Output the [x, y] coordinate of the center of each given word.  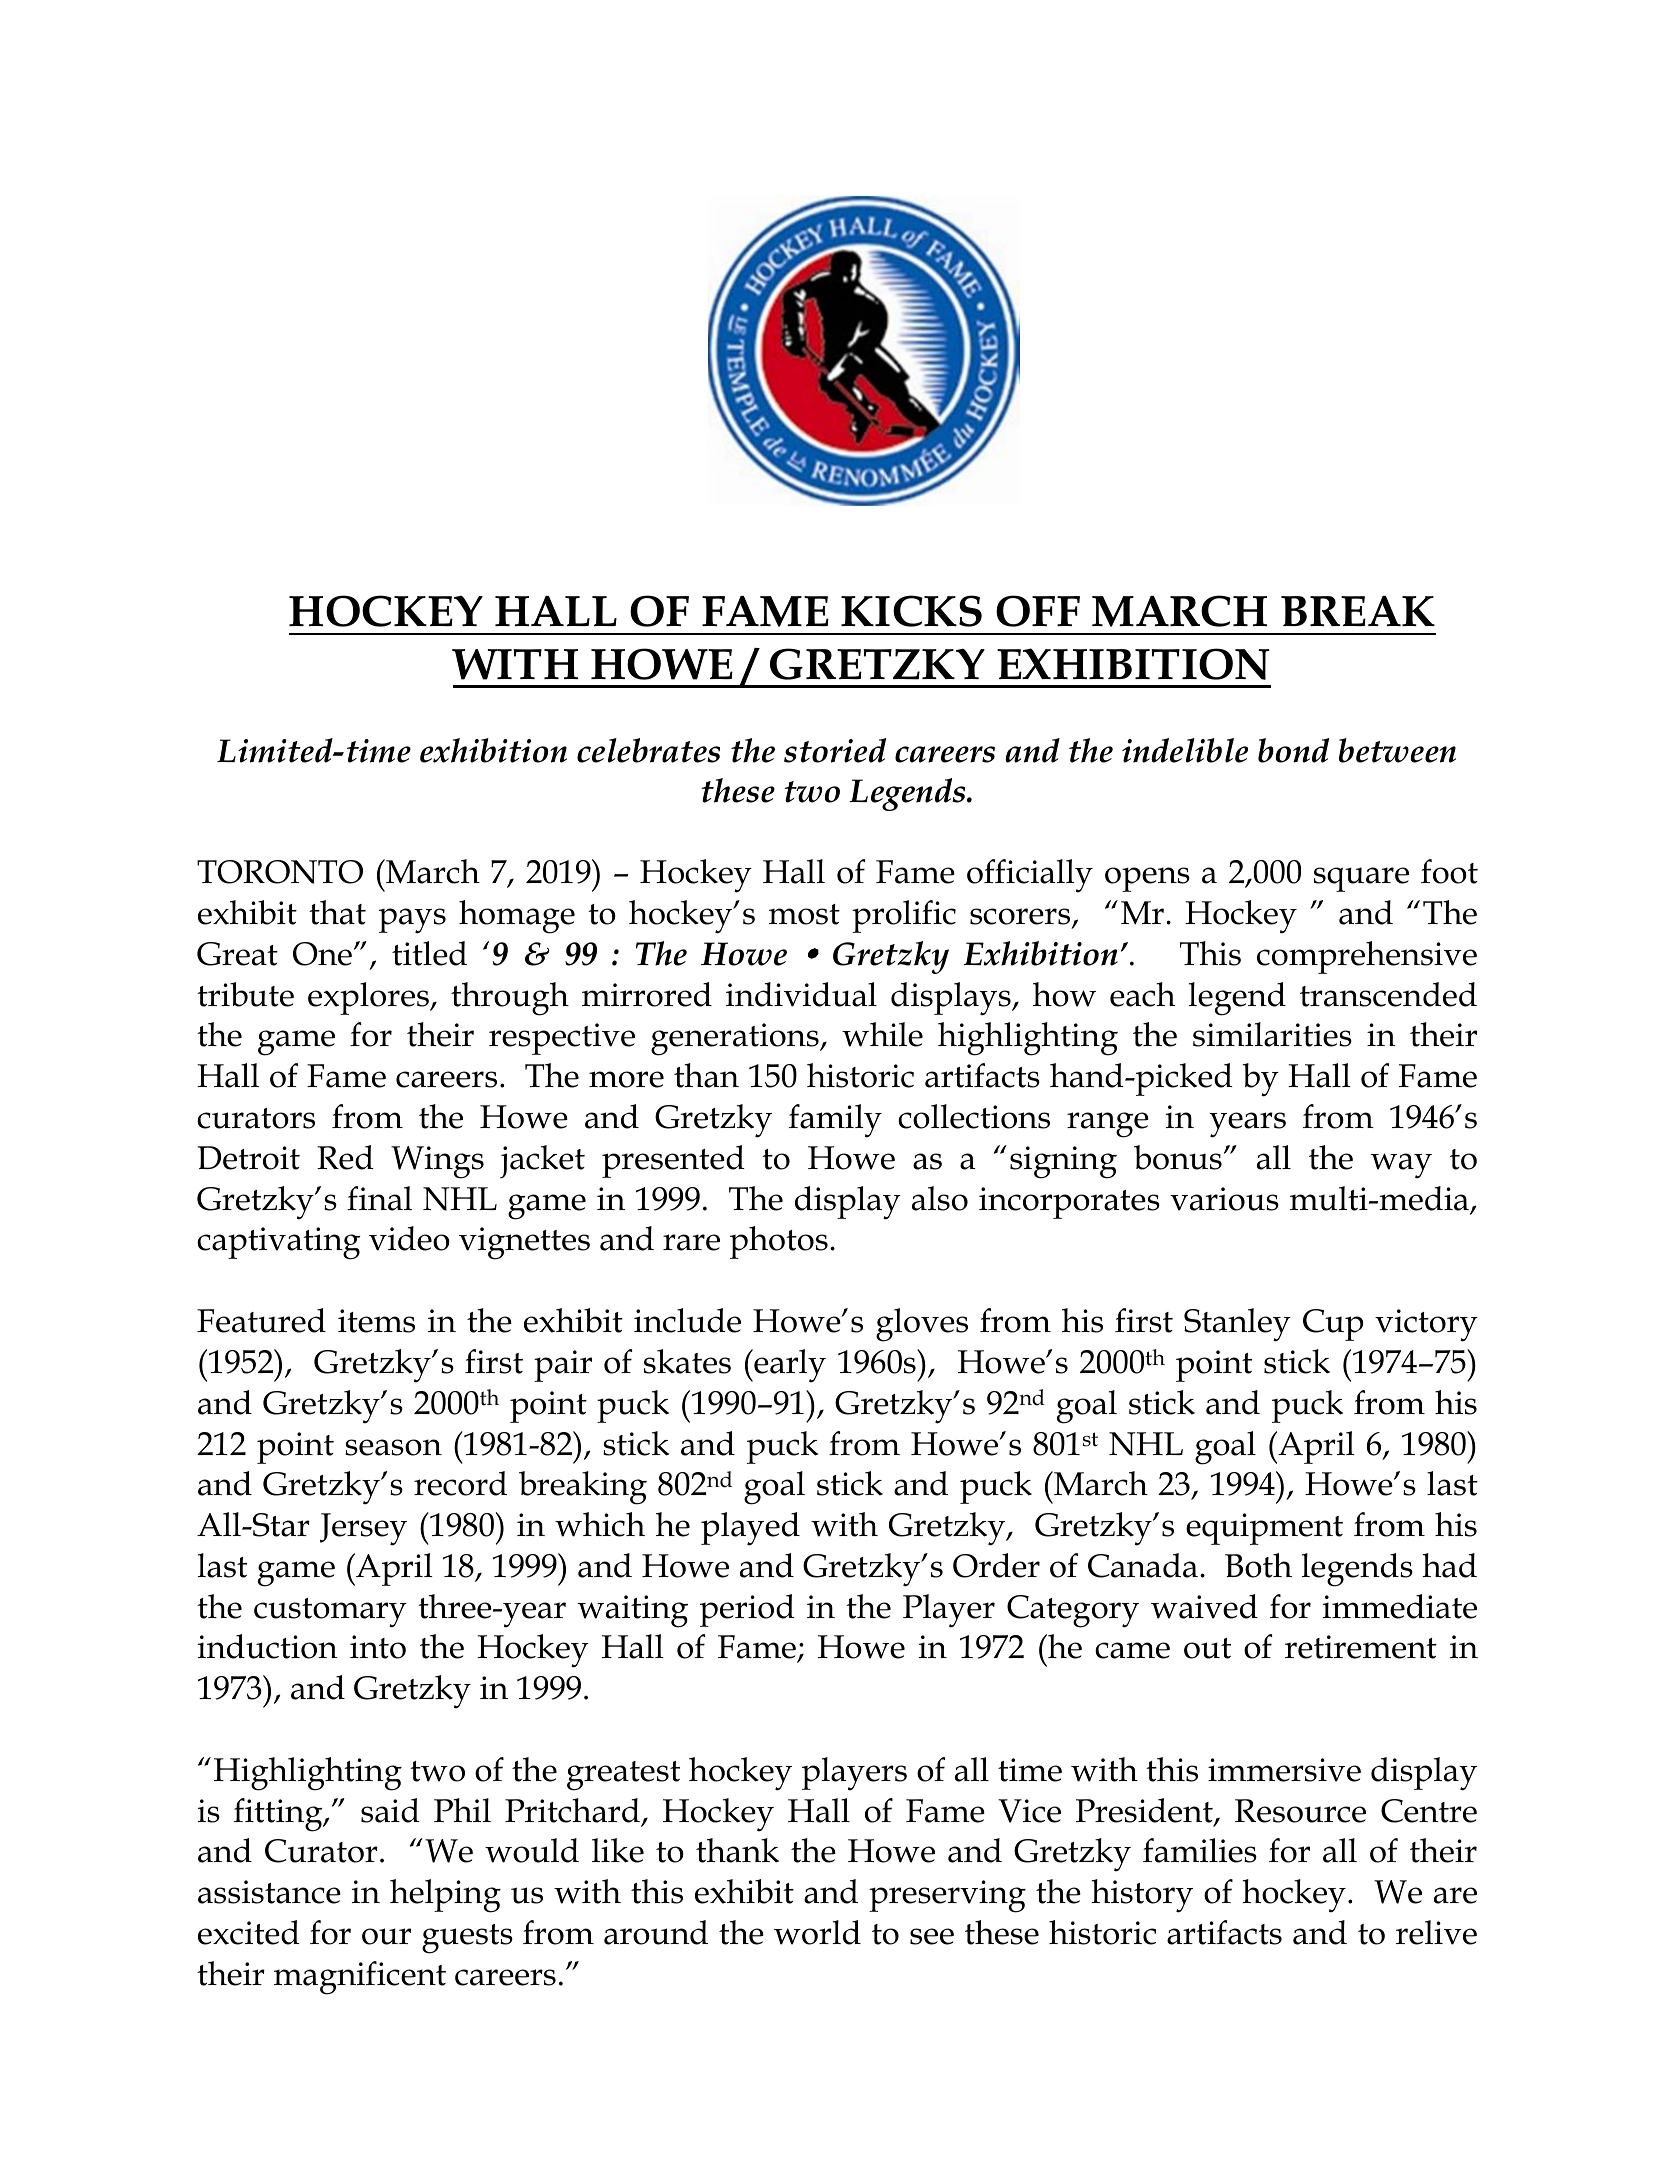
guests [467, 1939]
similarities [1272, 1034]
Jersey [363, 1529]
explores [369, 998]
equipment [1264, 1529]
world [817, 1932]
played [750, 1529]
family [835, 1121]
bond [1293, 750]
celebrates [648, 750]
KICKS [911, 611]
